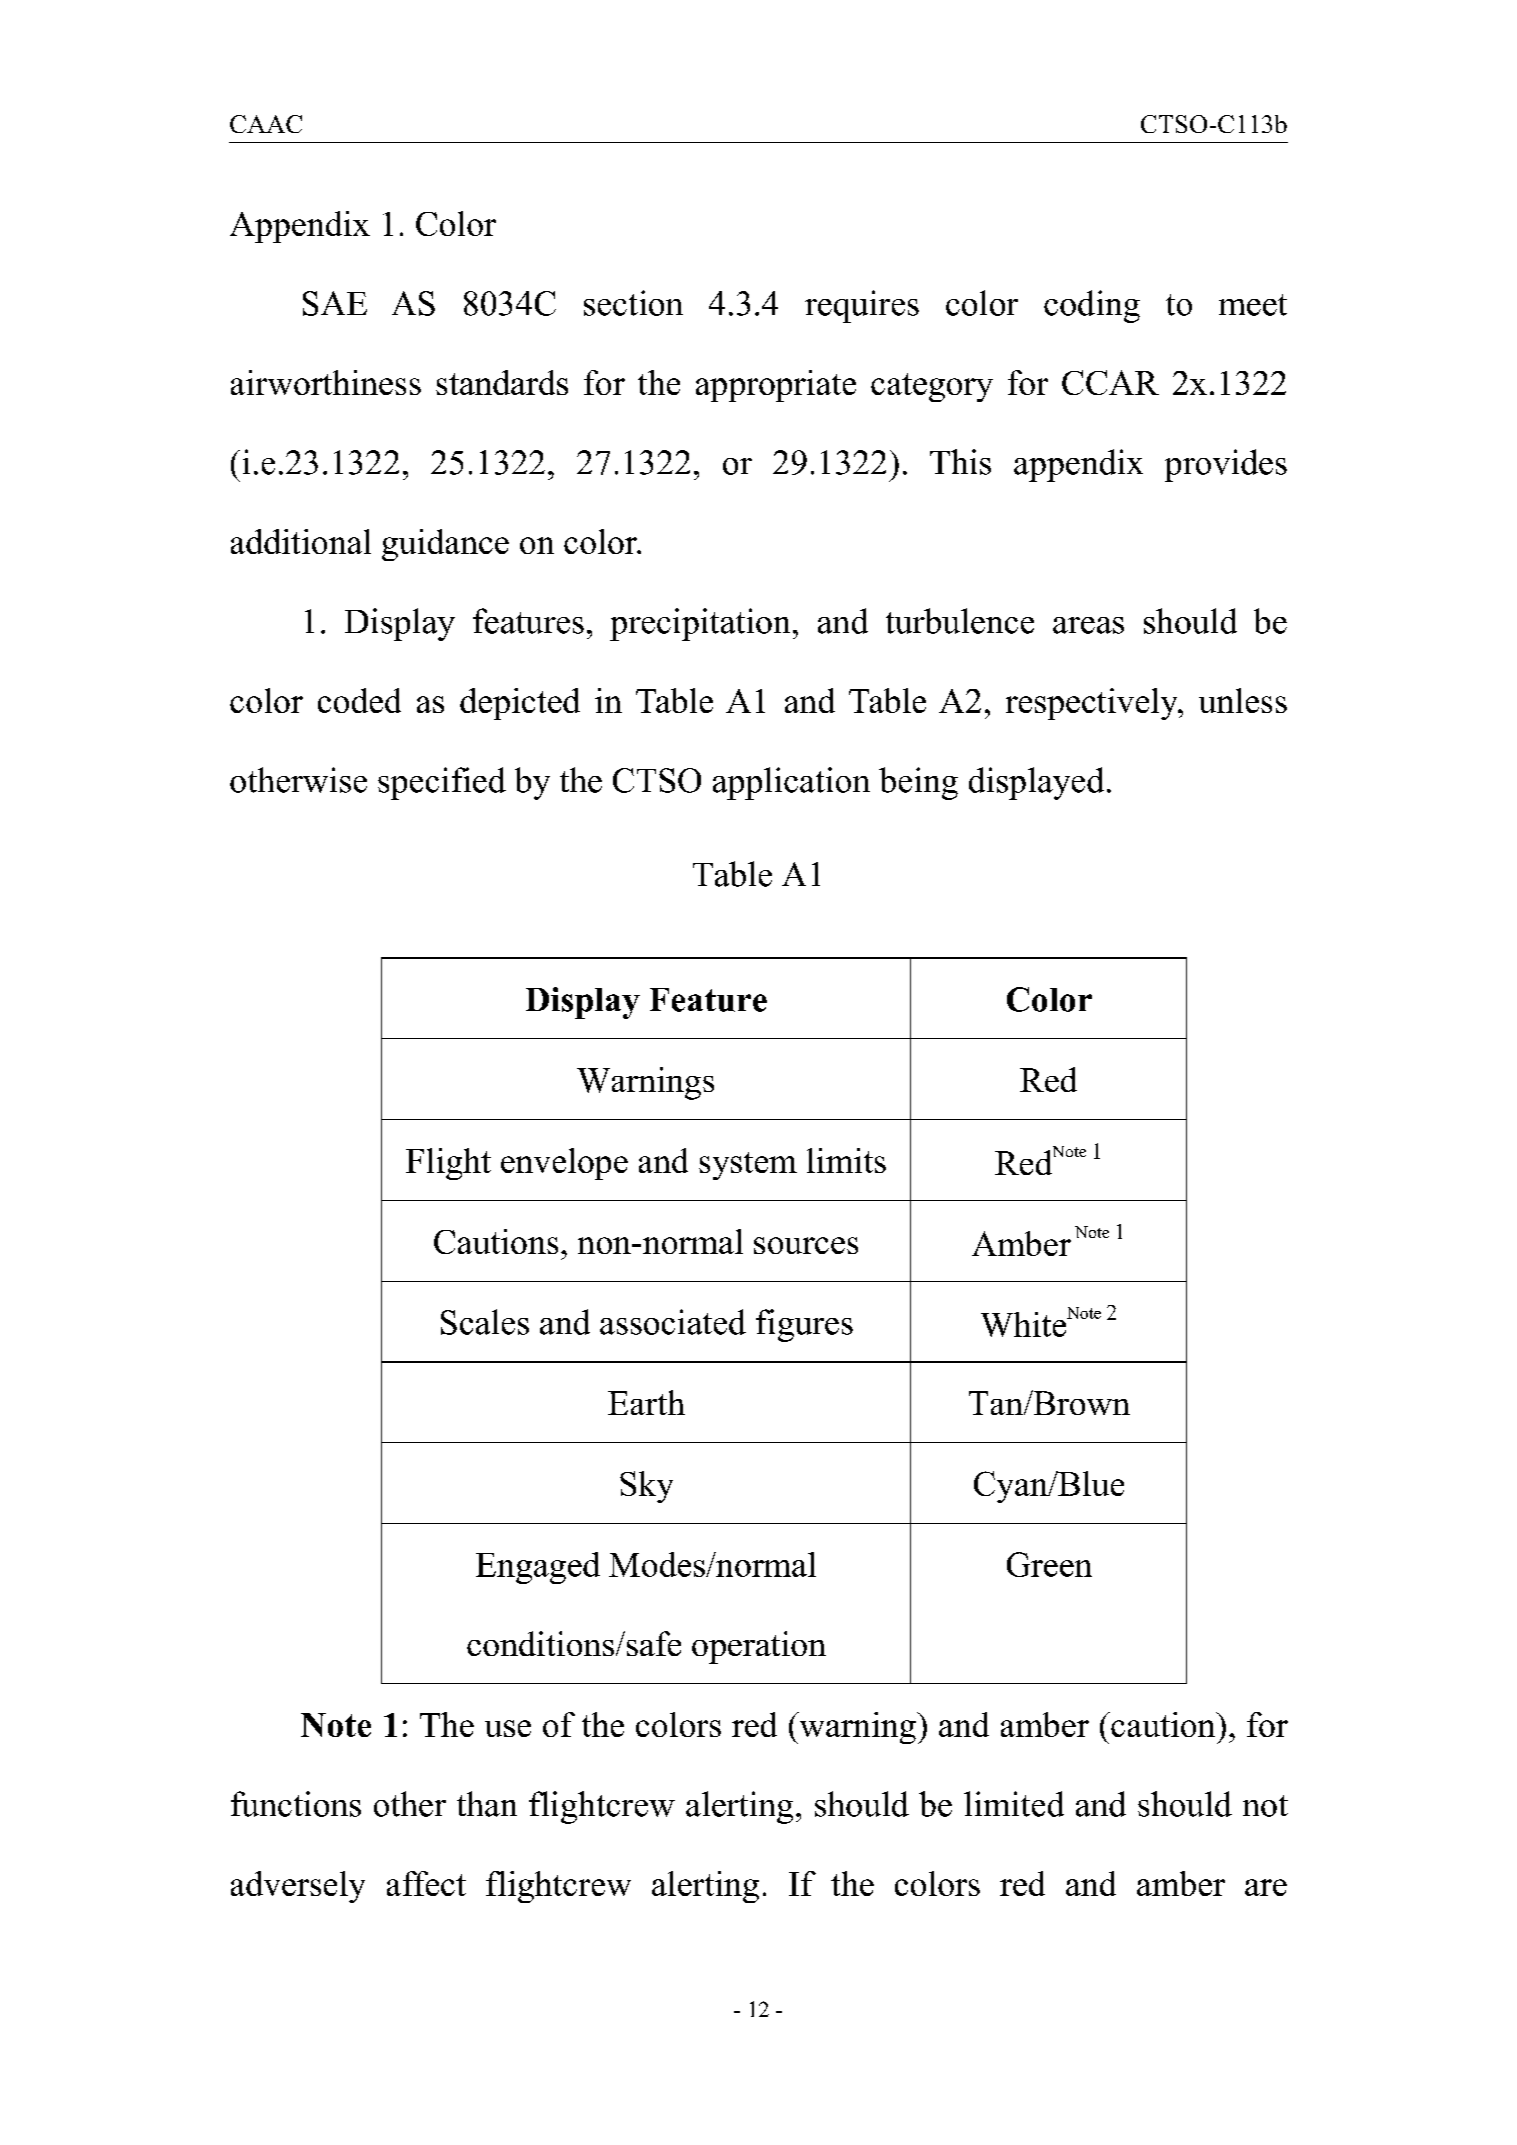  I want to click on specified, so click(442, 783).
